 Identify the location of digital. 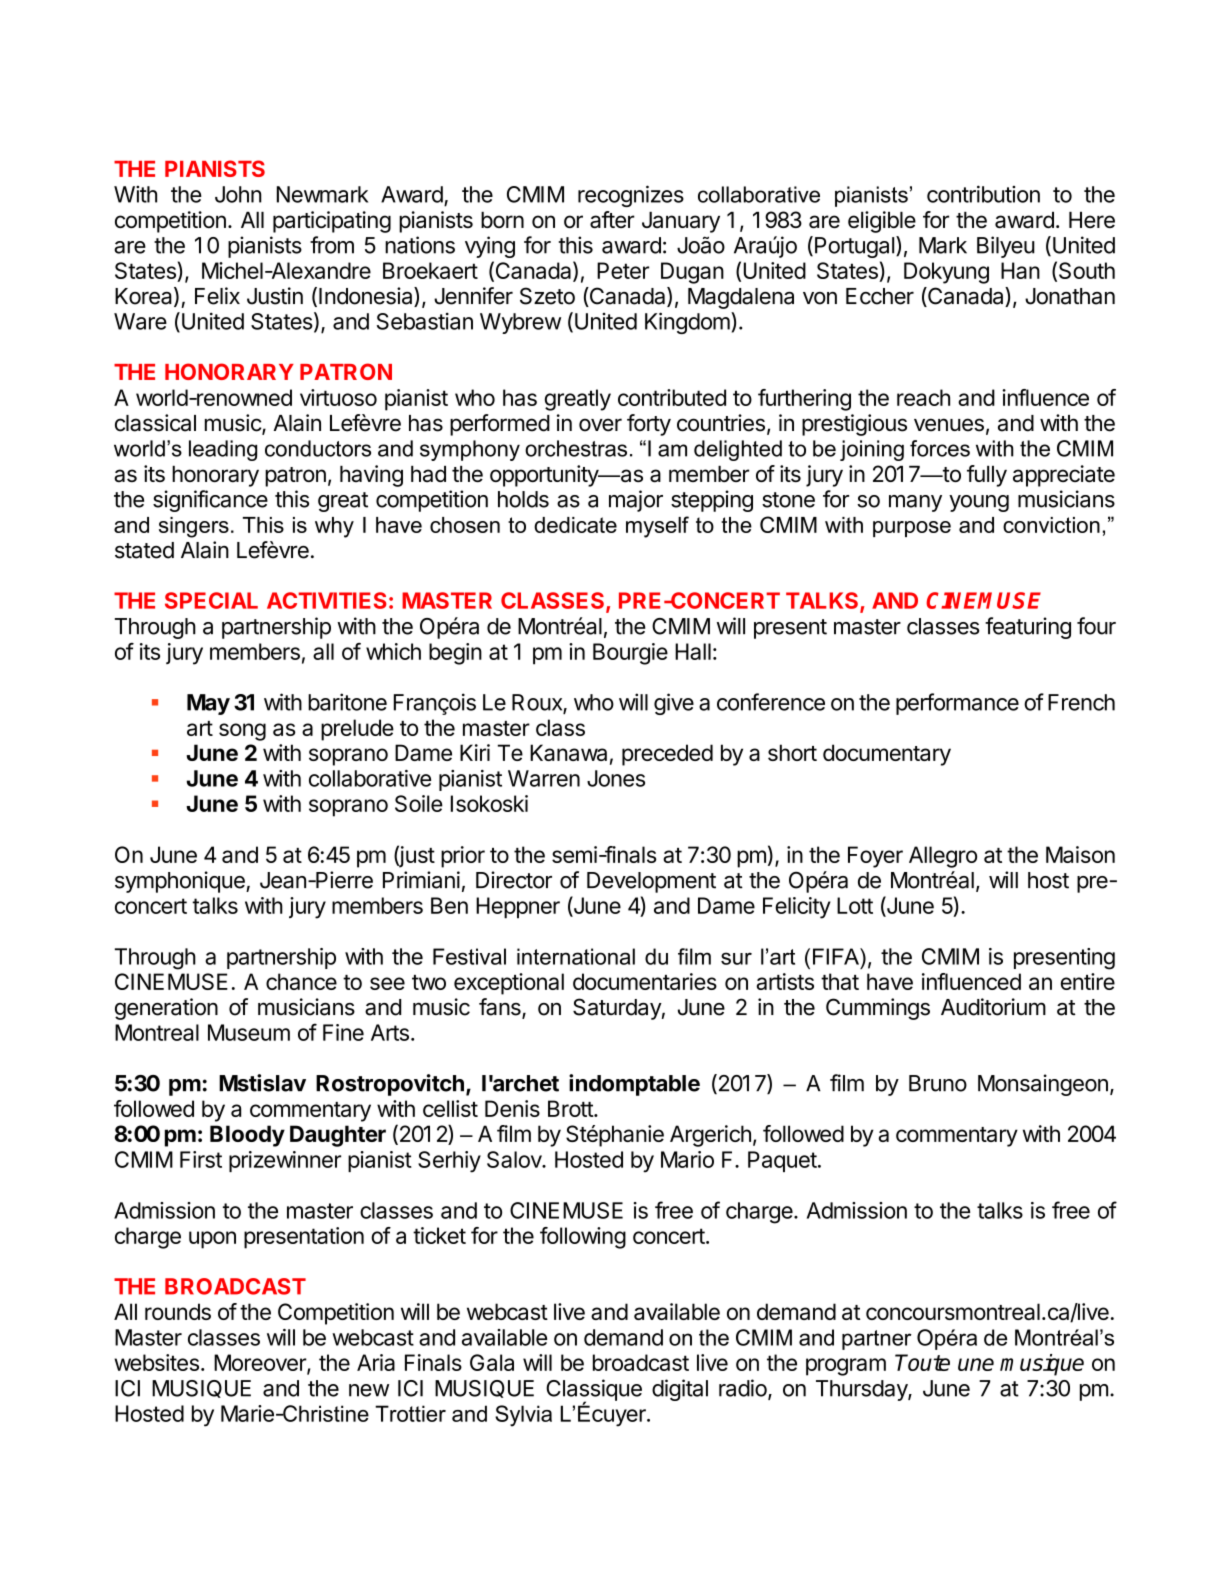
(680, 1390).
